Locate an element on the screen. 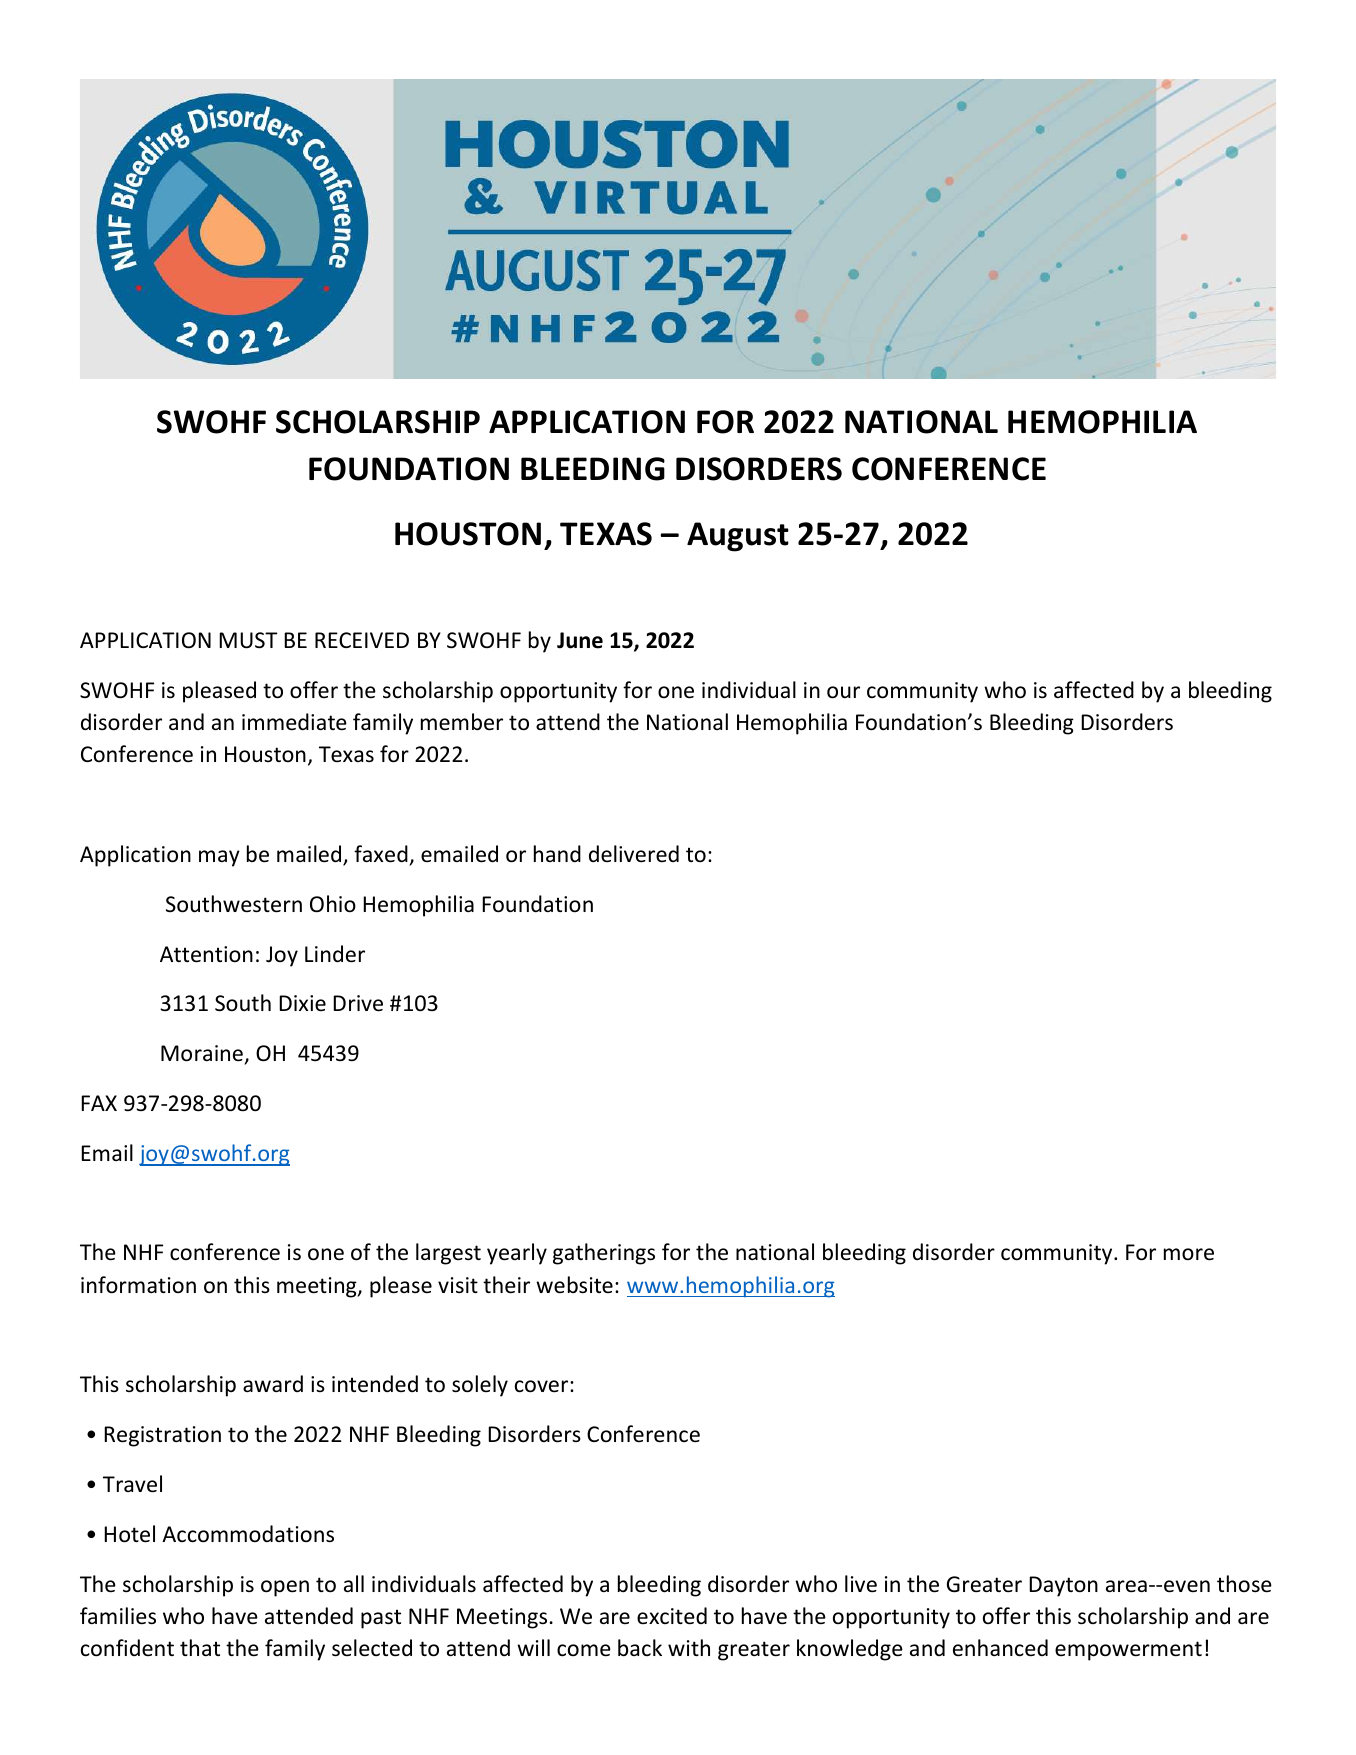 The width and height of the screenshot is (1356, 1755). excited is located at coordinates (672, 1616).
